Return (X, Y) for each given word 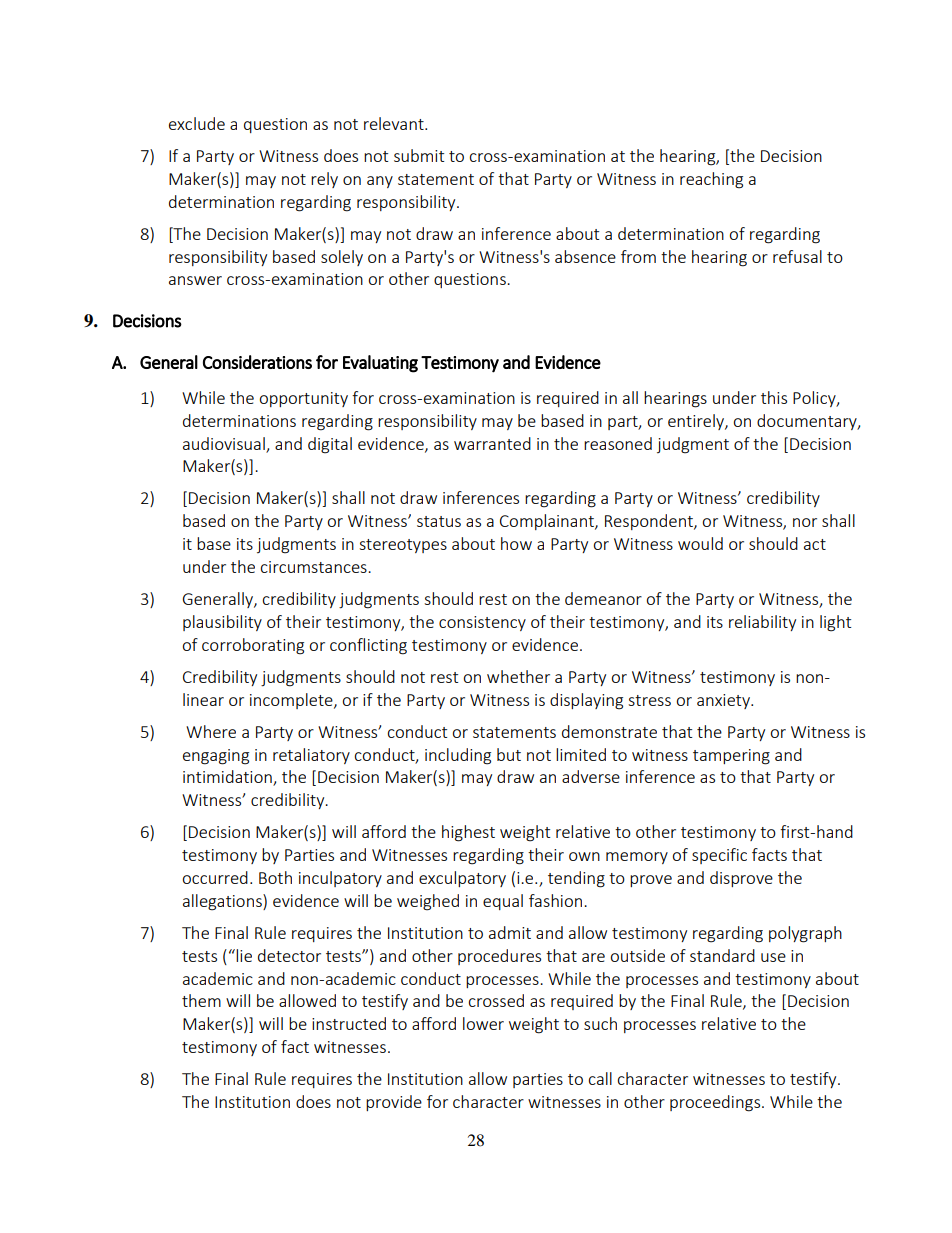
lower (483, 1023)
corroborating (253, 646)
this (774, 397)
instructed (349, 1023)
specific (719, 856)
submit (419, 155)
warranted (492, 443)
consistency (482, 623)
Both (275, 877)
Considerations (257, 362)
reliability (762, 623)
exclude (197, 123)
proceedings (716, 1103)
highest (468, 833)
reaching (711, 180)
